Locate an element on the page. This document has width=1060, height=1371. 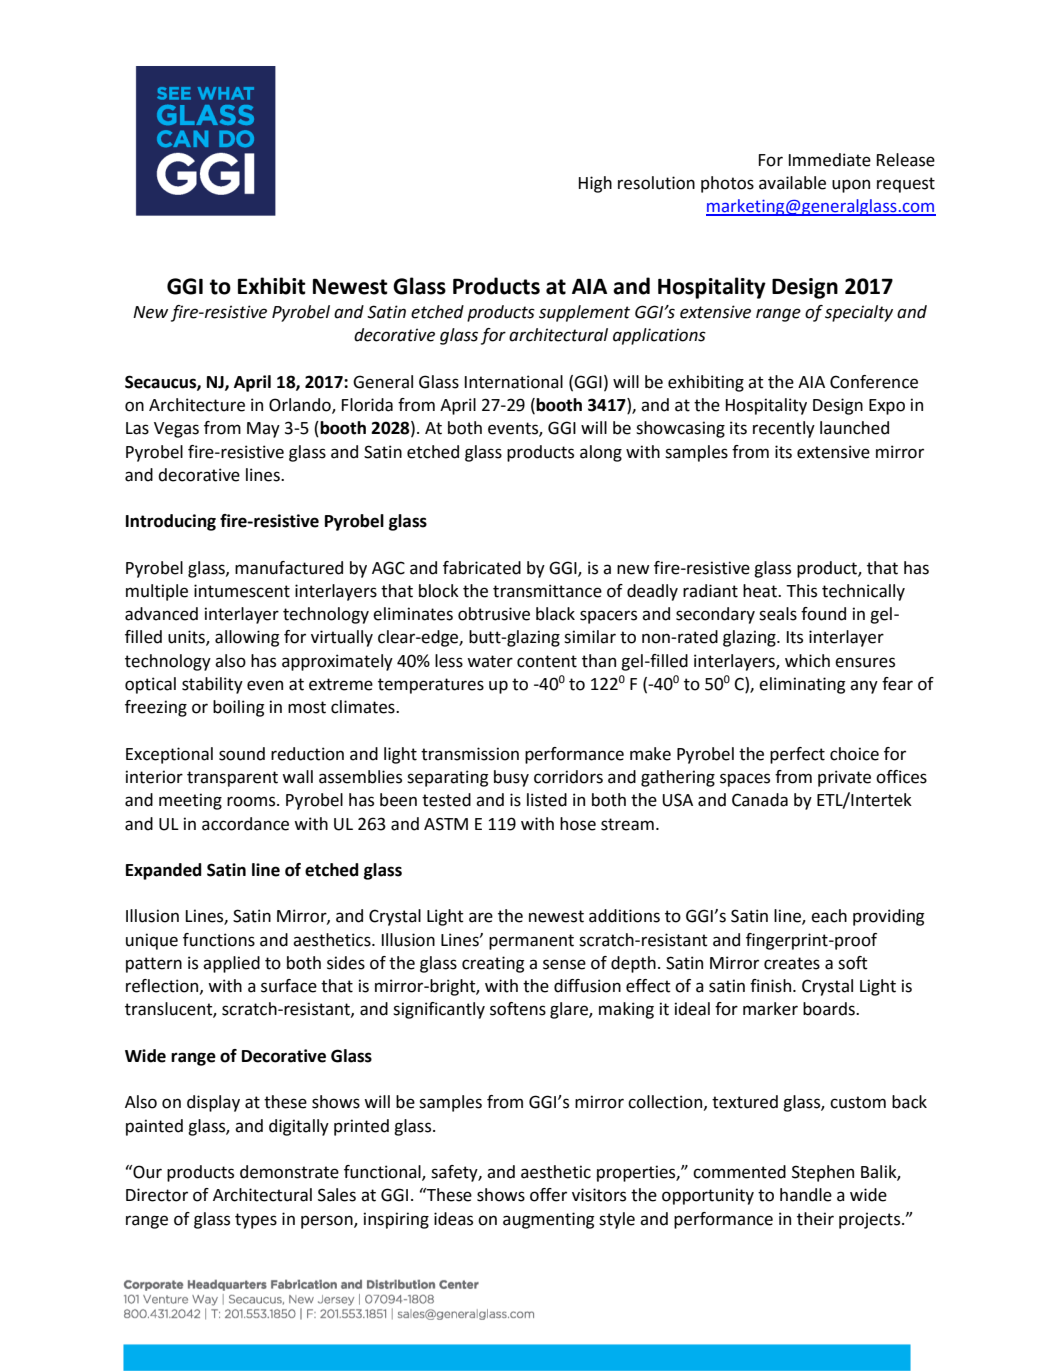
permanent is located at coordinates (531, 942).
